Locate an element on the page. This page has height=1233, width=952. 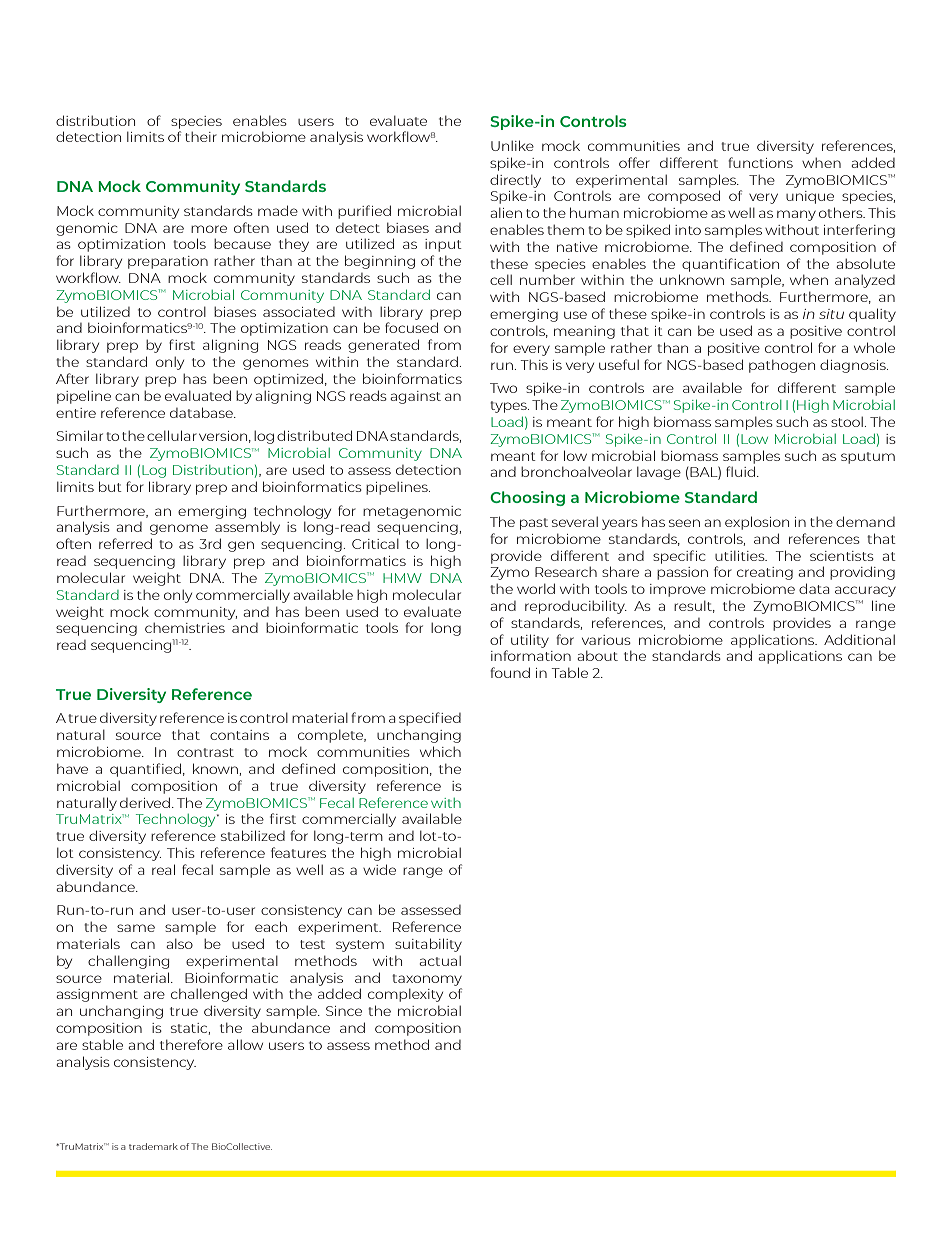
trademark is located at coordinates (153, 1146).
